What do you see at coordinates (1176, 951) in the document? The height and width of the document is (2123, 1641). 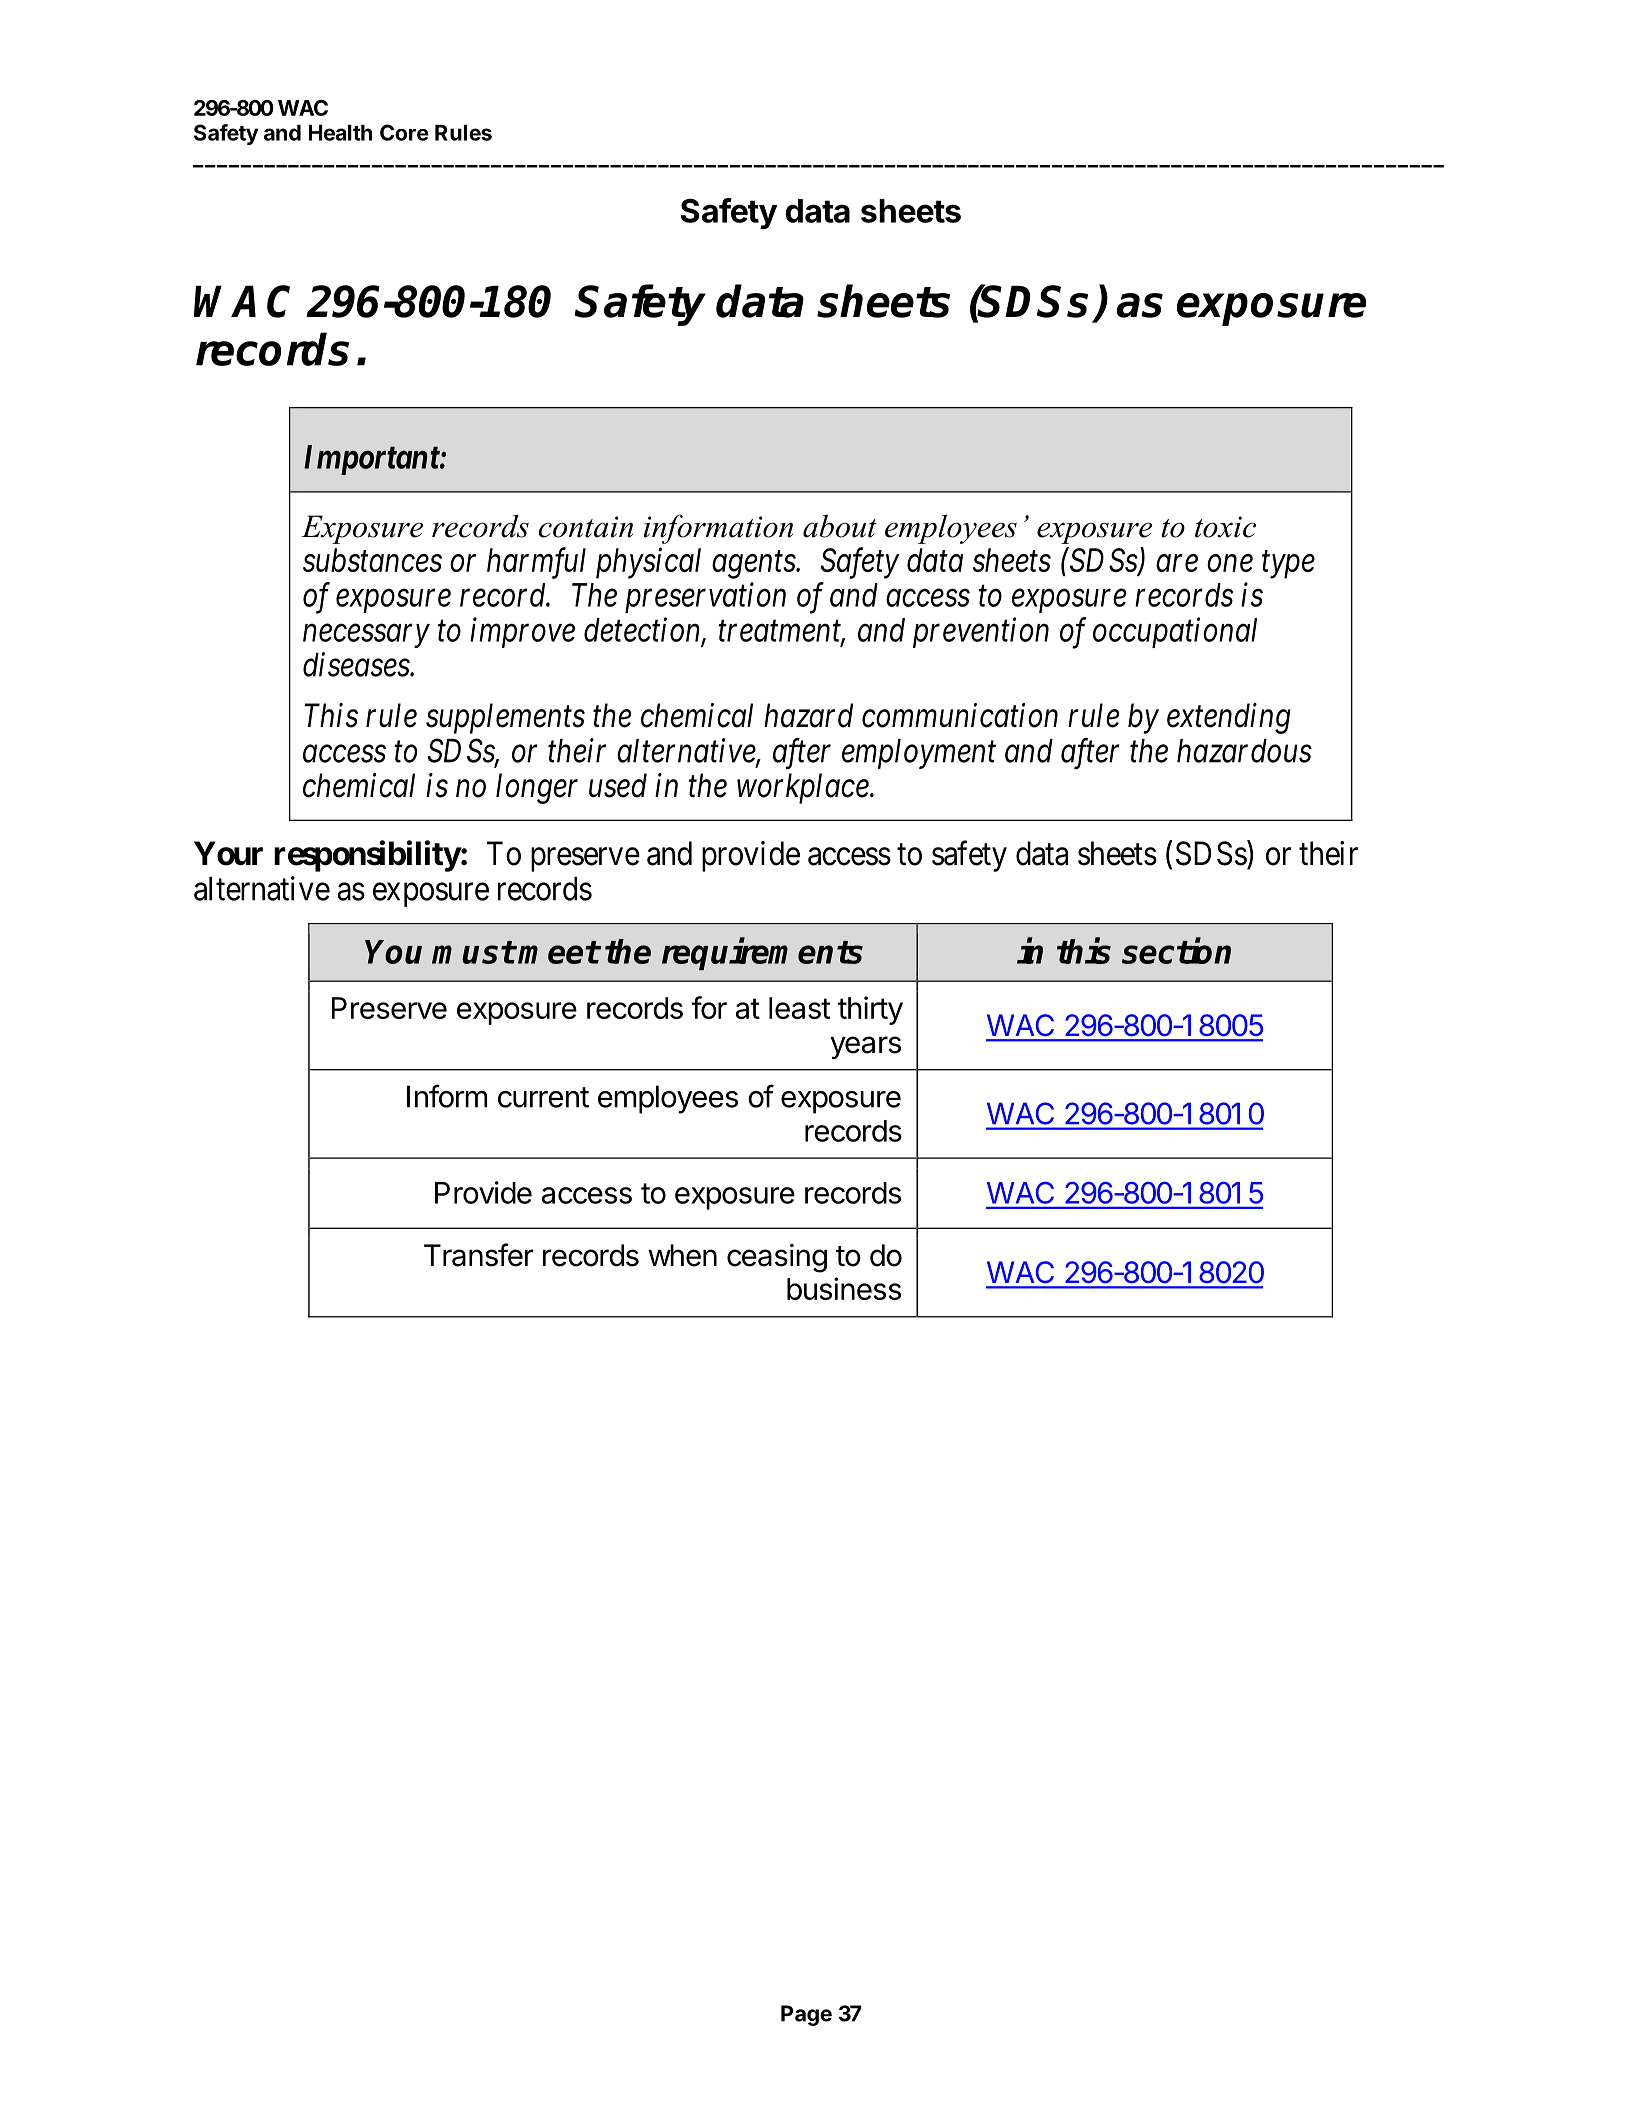 I see `section` at bounding box center [1176, 951].
